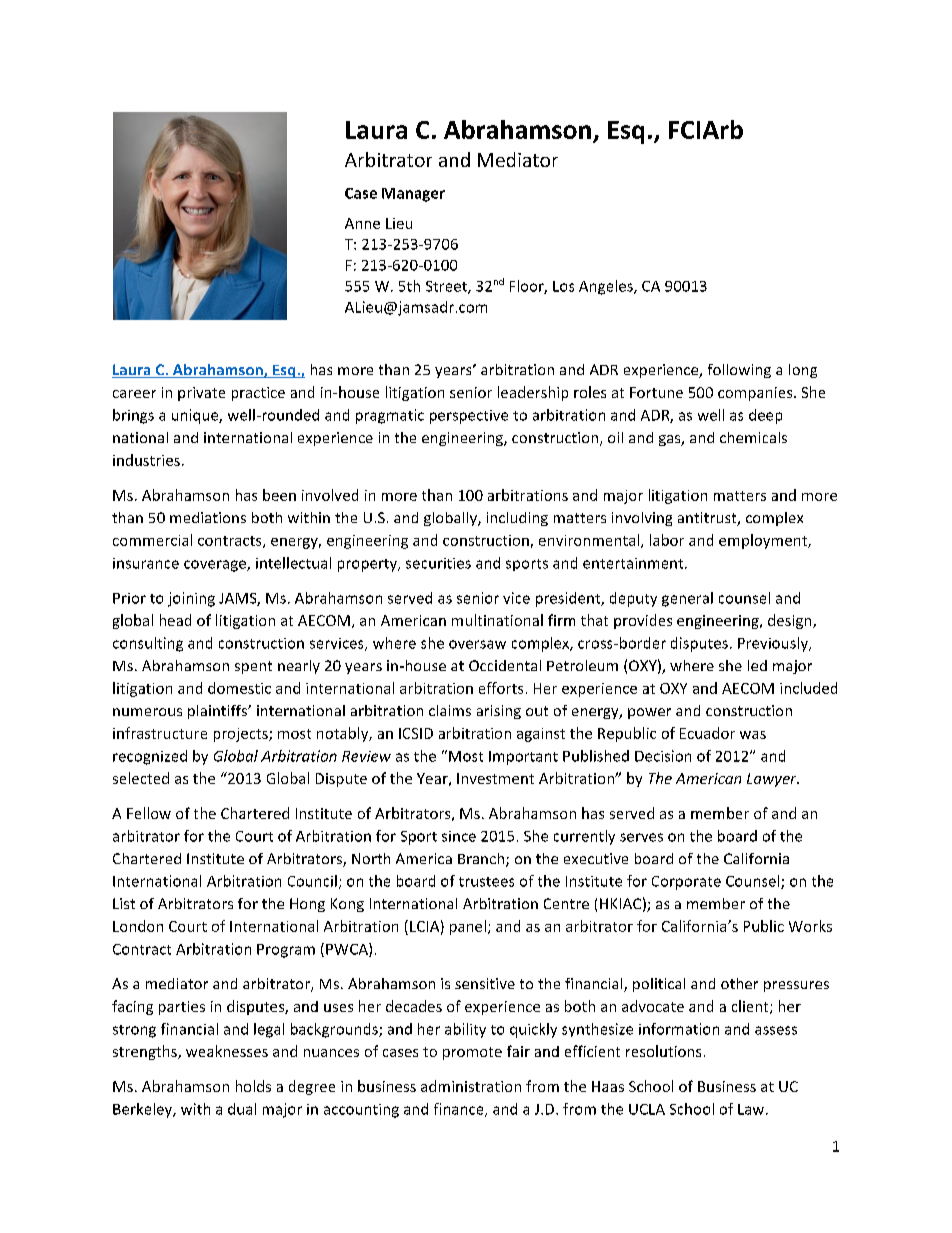 This screenshot has width=952, height=1233. Describe the element at coordinates (477, 644) in the screenshot. I see `oversaw` at that location.
